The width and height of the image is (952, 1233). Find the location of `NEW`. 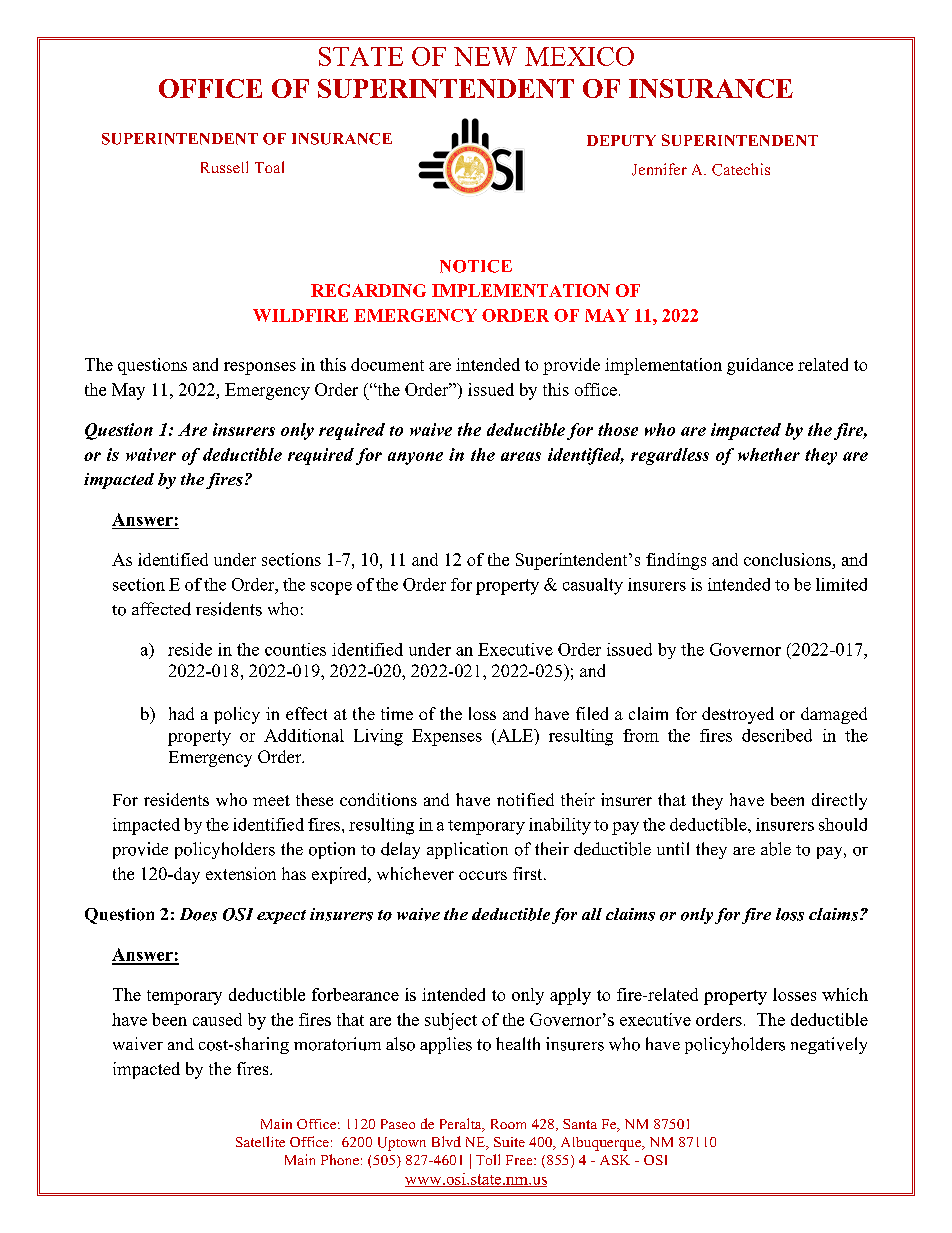

NEW is located at coordinates (485, 56).
